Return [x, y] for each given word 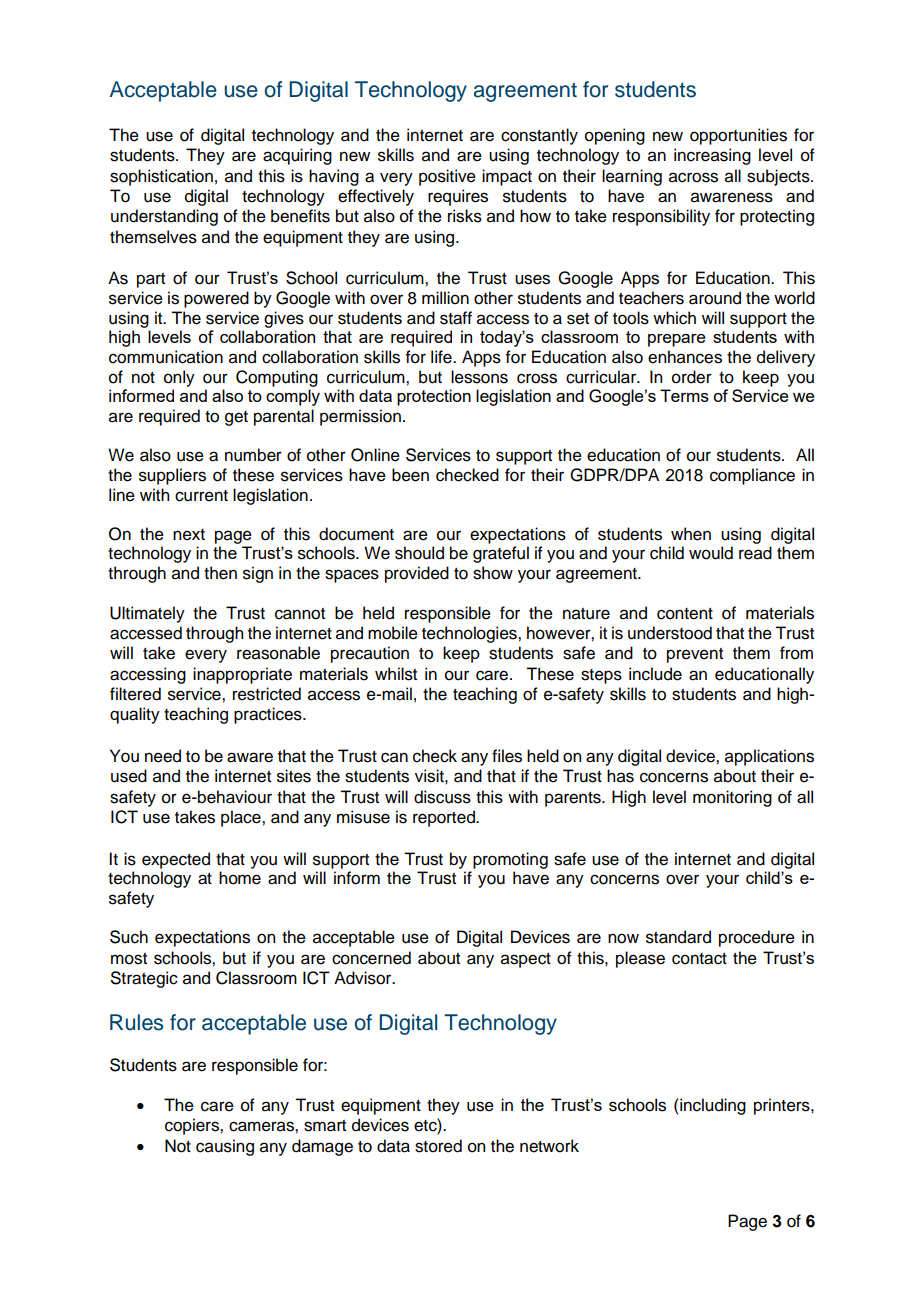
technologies [470, 634]
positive [447, 177]
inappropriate [242, 675]
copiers [193, 1126]
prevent [695, 655]
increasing [712, 156]
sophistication [161, 177]
